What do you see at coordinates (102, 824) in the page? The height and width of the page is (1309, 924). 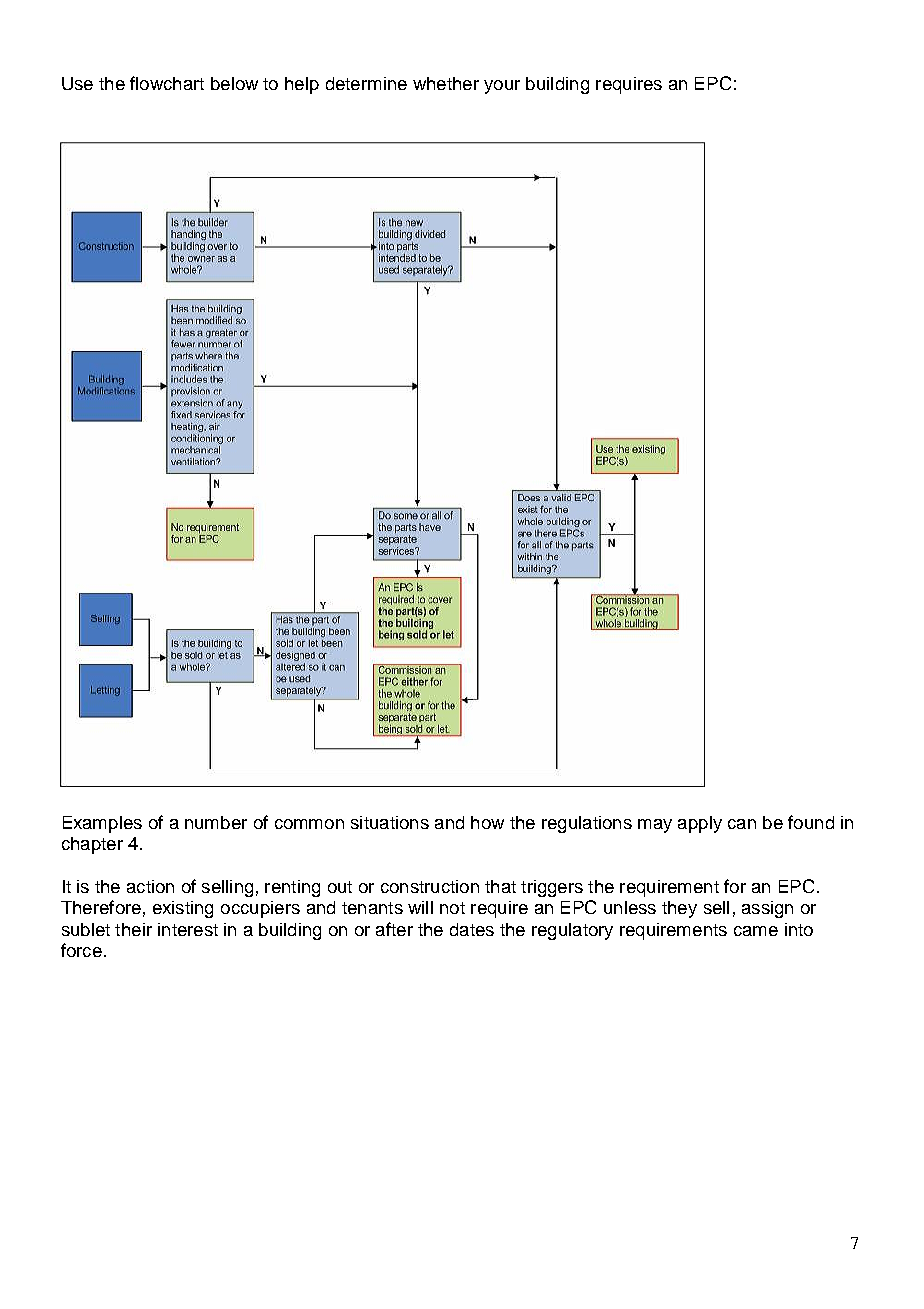 I see `Examples` at bounding box center [102, 824].
